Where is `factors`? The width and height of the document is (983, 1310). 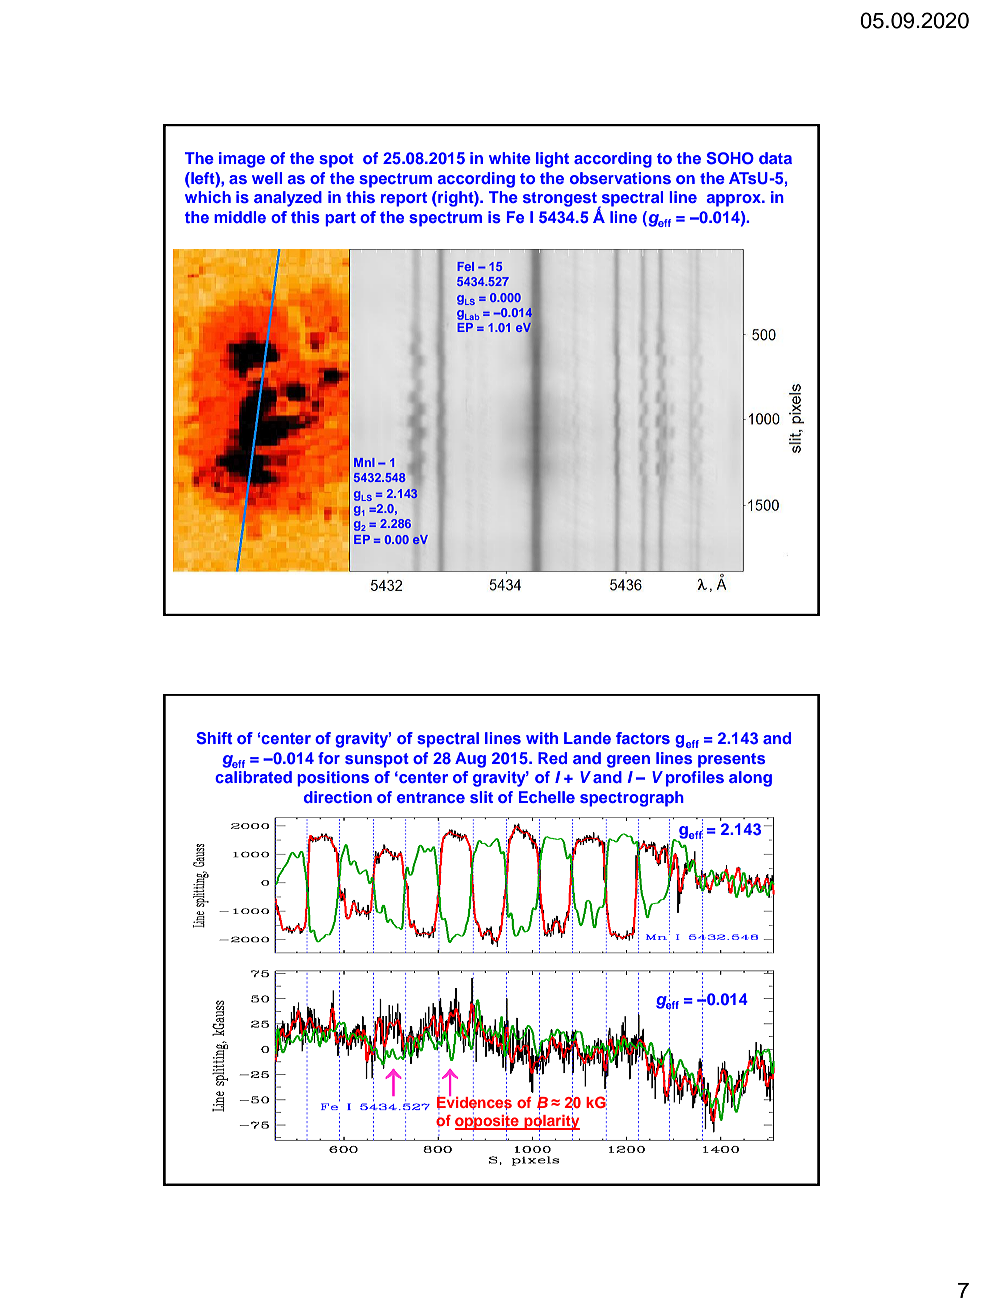 factors is located at coordinates (643, 738).
